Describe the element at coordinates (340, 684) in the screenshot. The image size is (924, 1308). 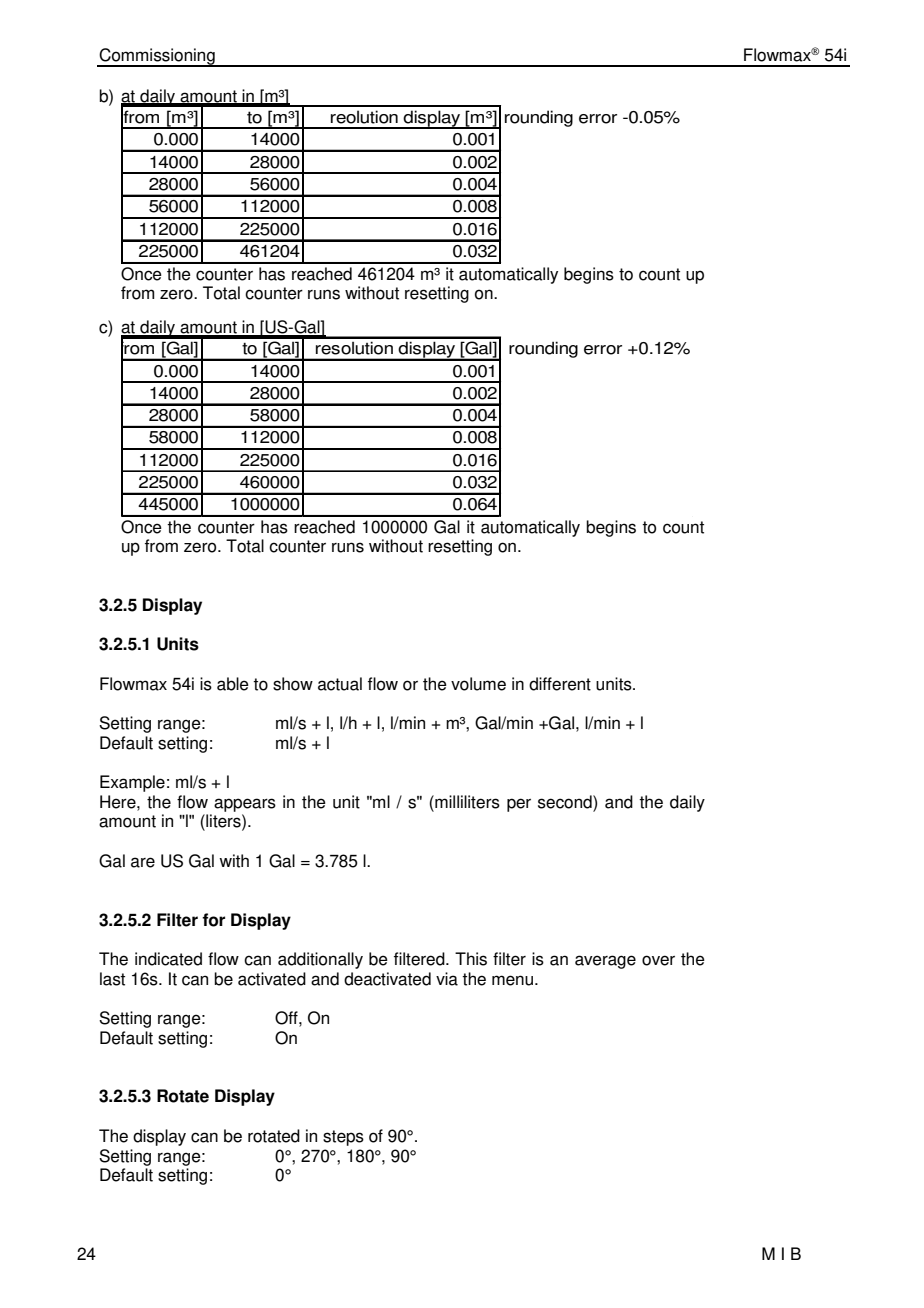
I see `actual` at that location.
